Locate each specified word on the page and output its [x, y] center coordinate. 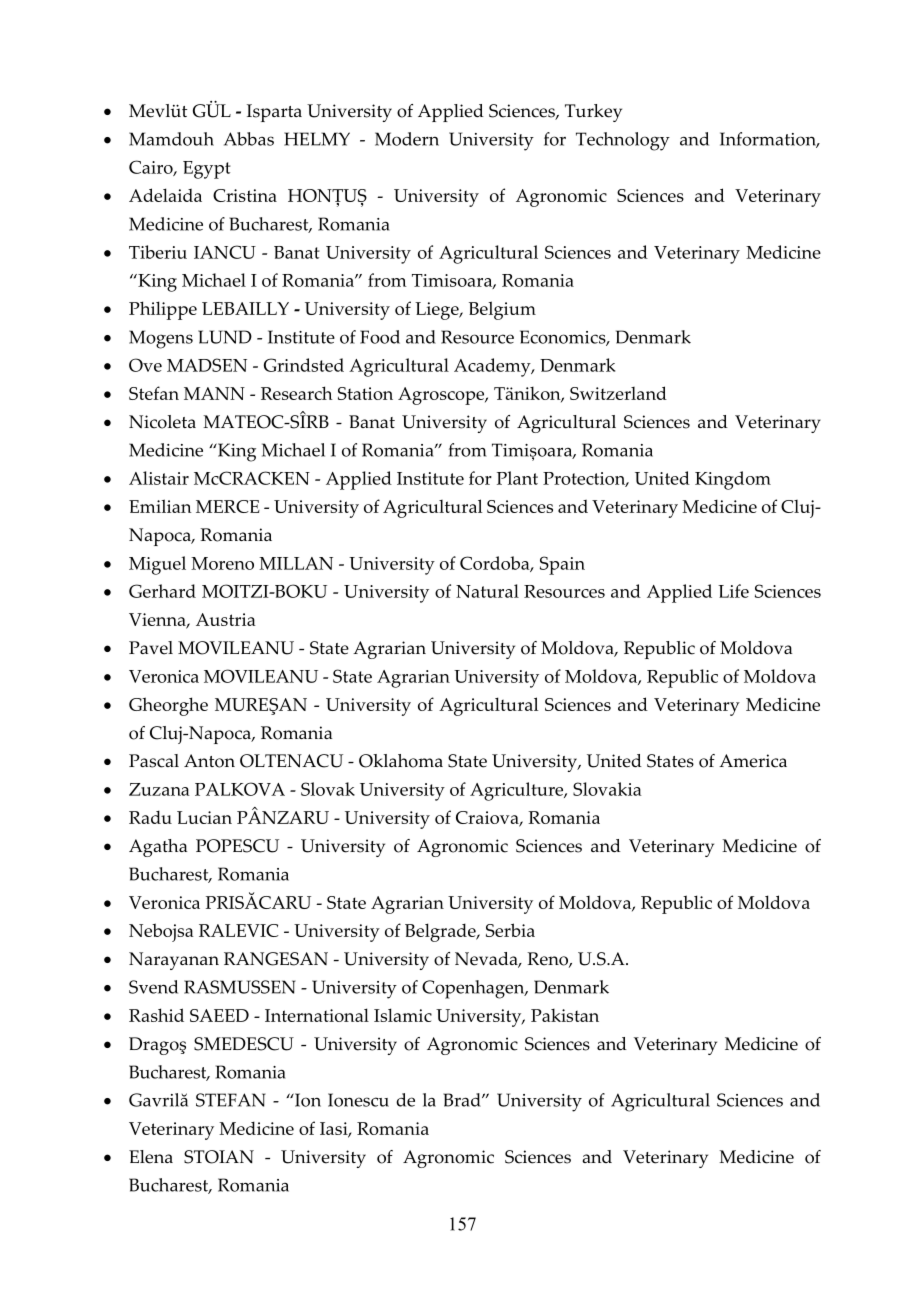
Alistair [159, 478]
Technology [623, 141]
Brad [463, 1100]
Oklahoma [401, 761]
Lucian [204, 817]
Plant [517, 478]
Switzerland [618, 393]
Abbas [249, 139]
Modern [407, 139]
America [753, 761]
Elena [151, 1157]
